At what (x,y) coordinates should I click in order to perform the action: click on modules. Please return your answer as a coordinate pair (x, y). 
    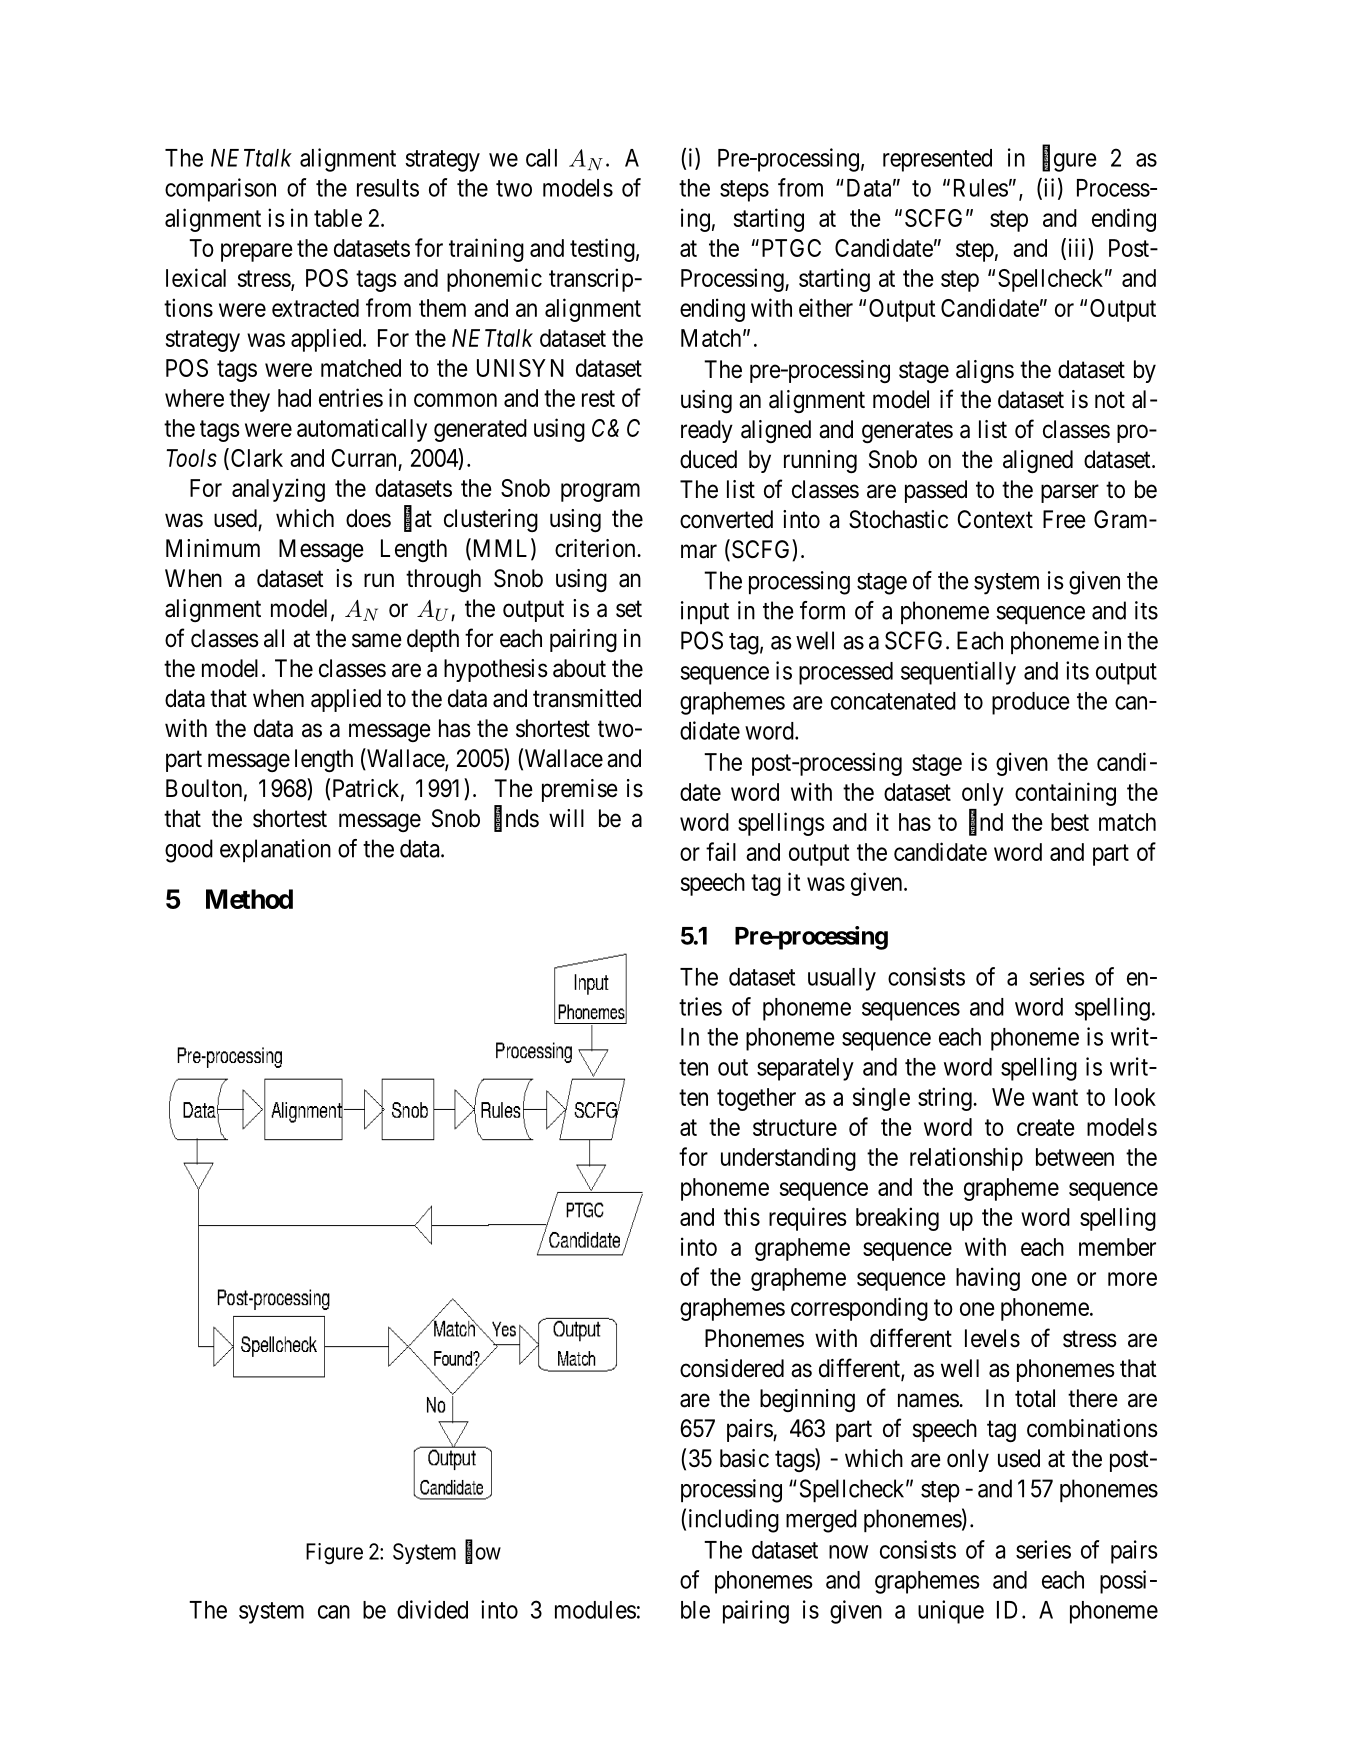
    Looking at the image, I should click on (595, 1610).
